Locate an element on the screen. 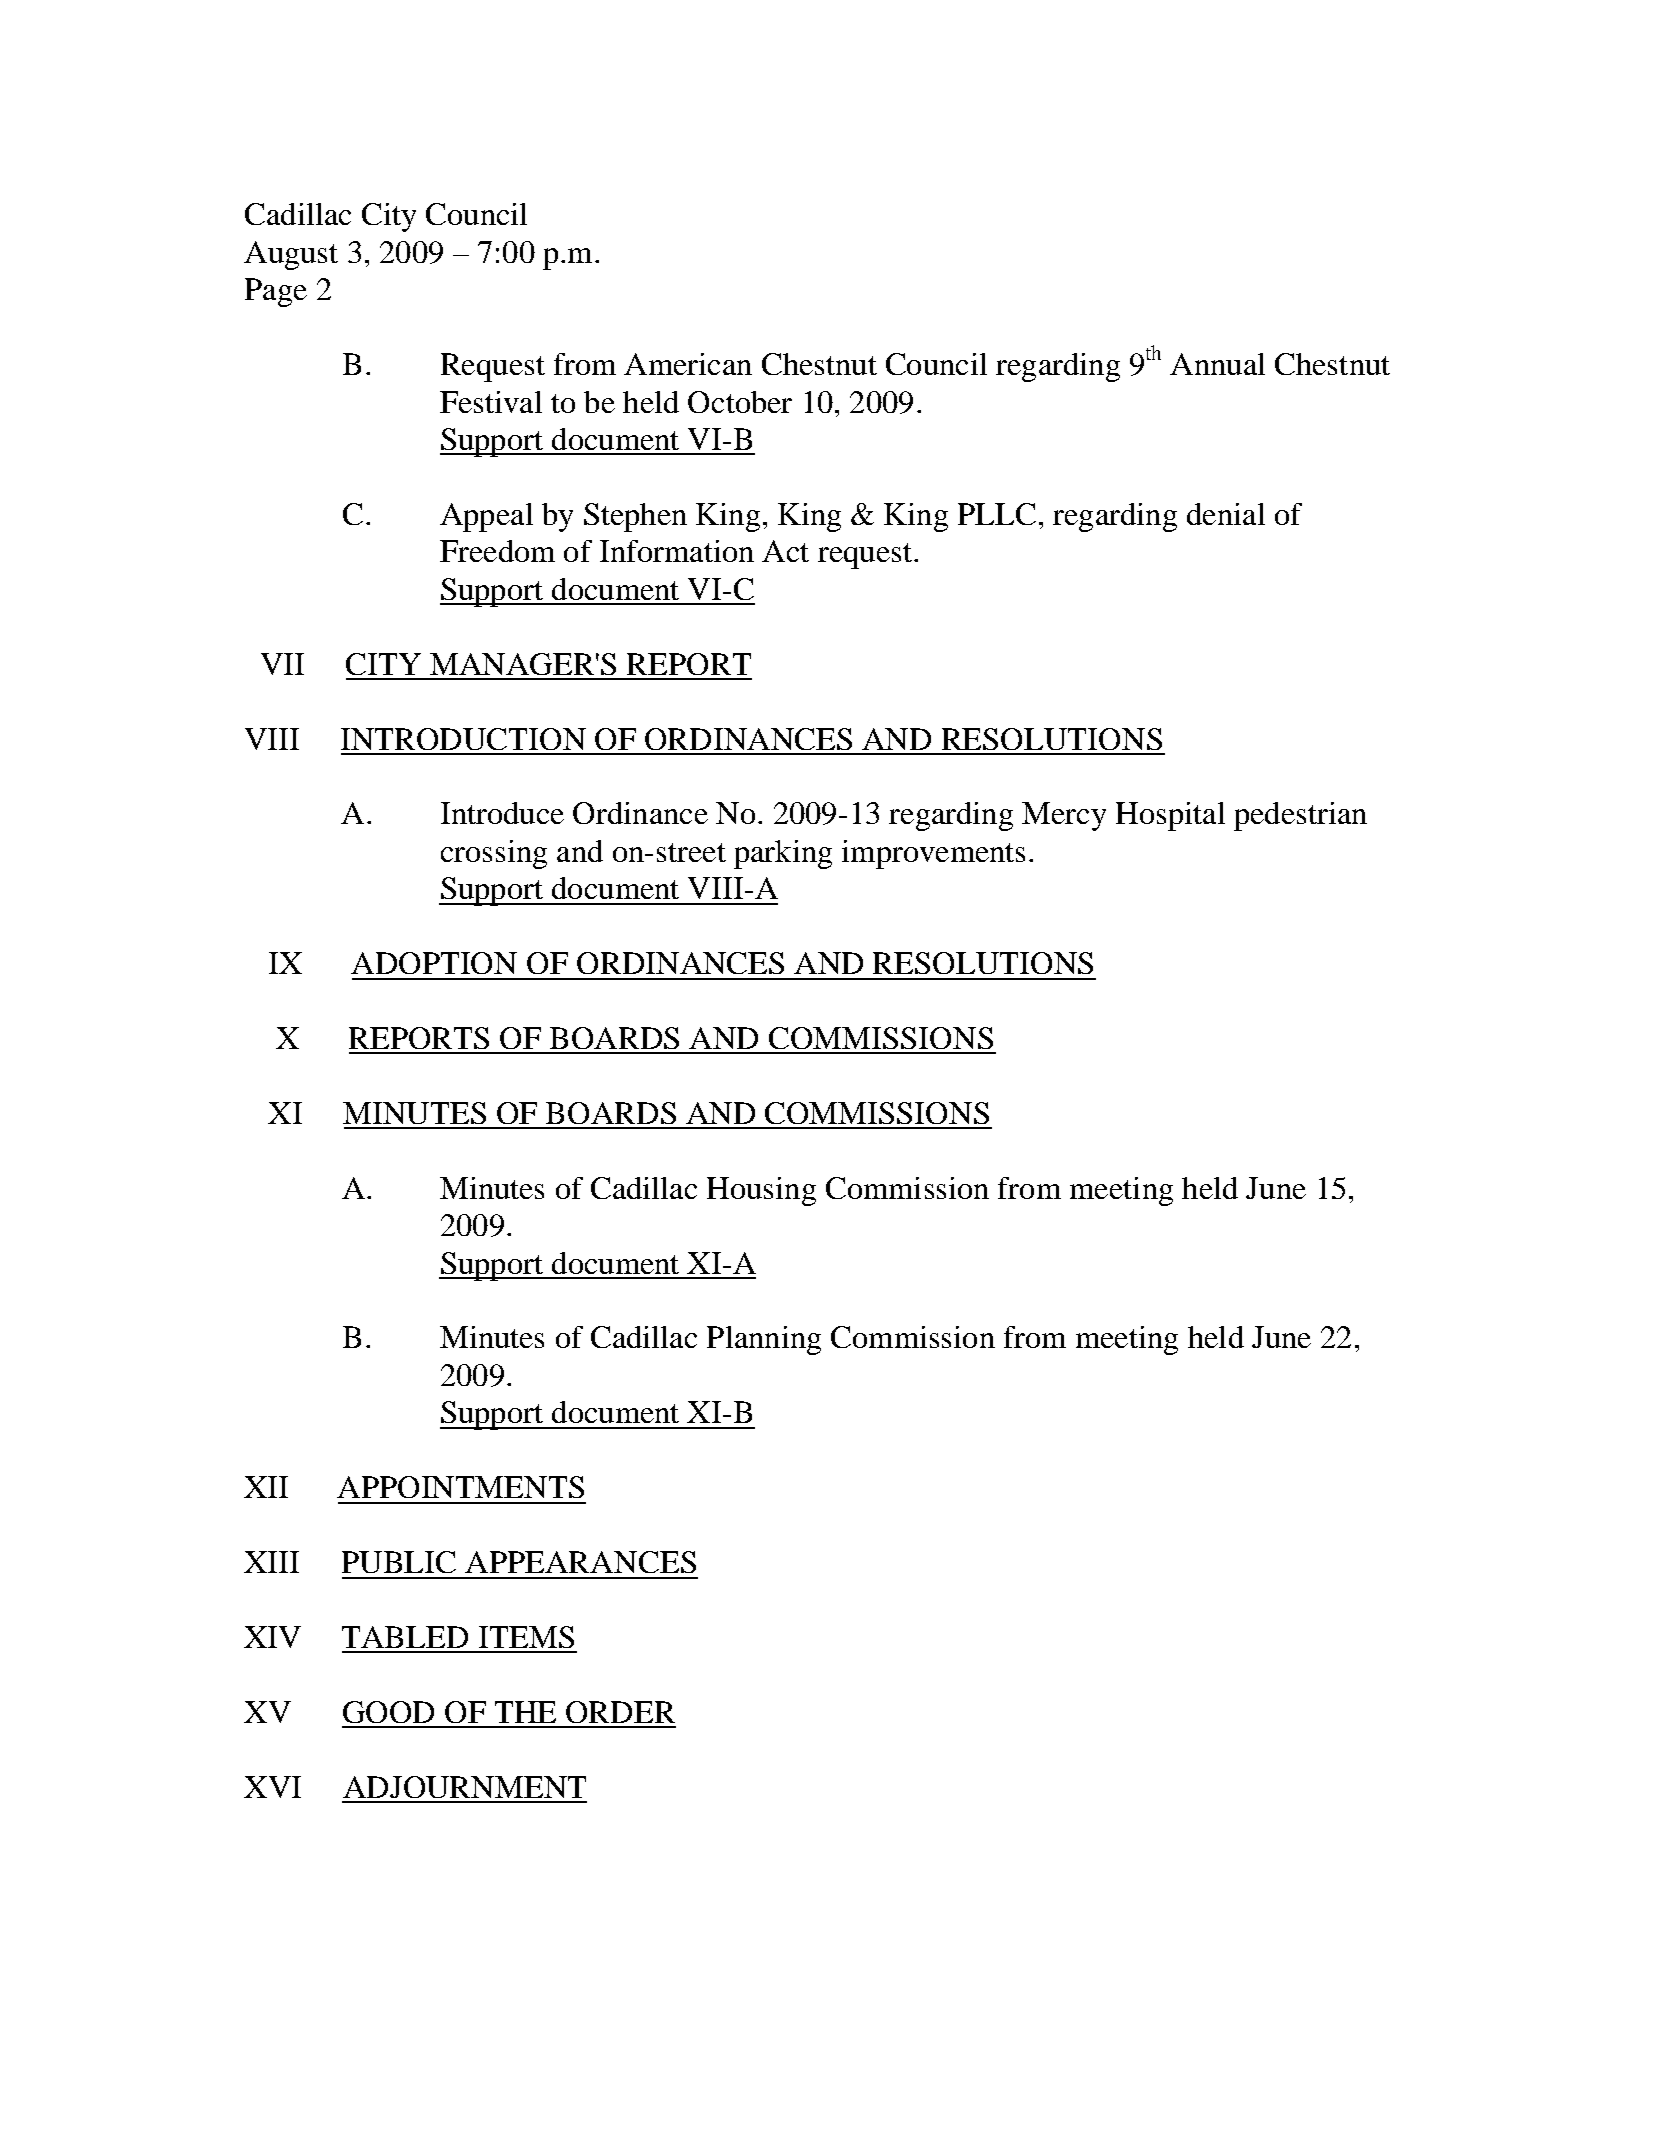  Hospital is located at coordinates (1170, 816).
